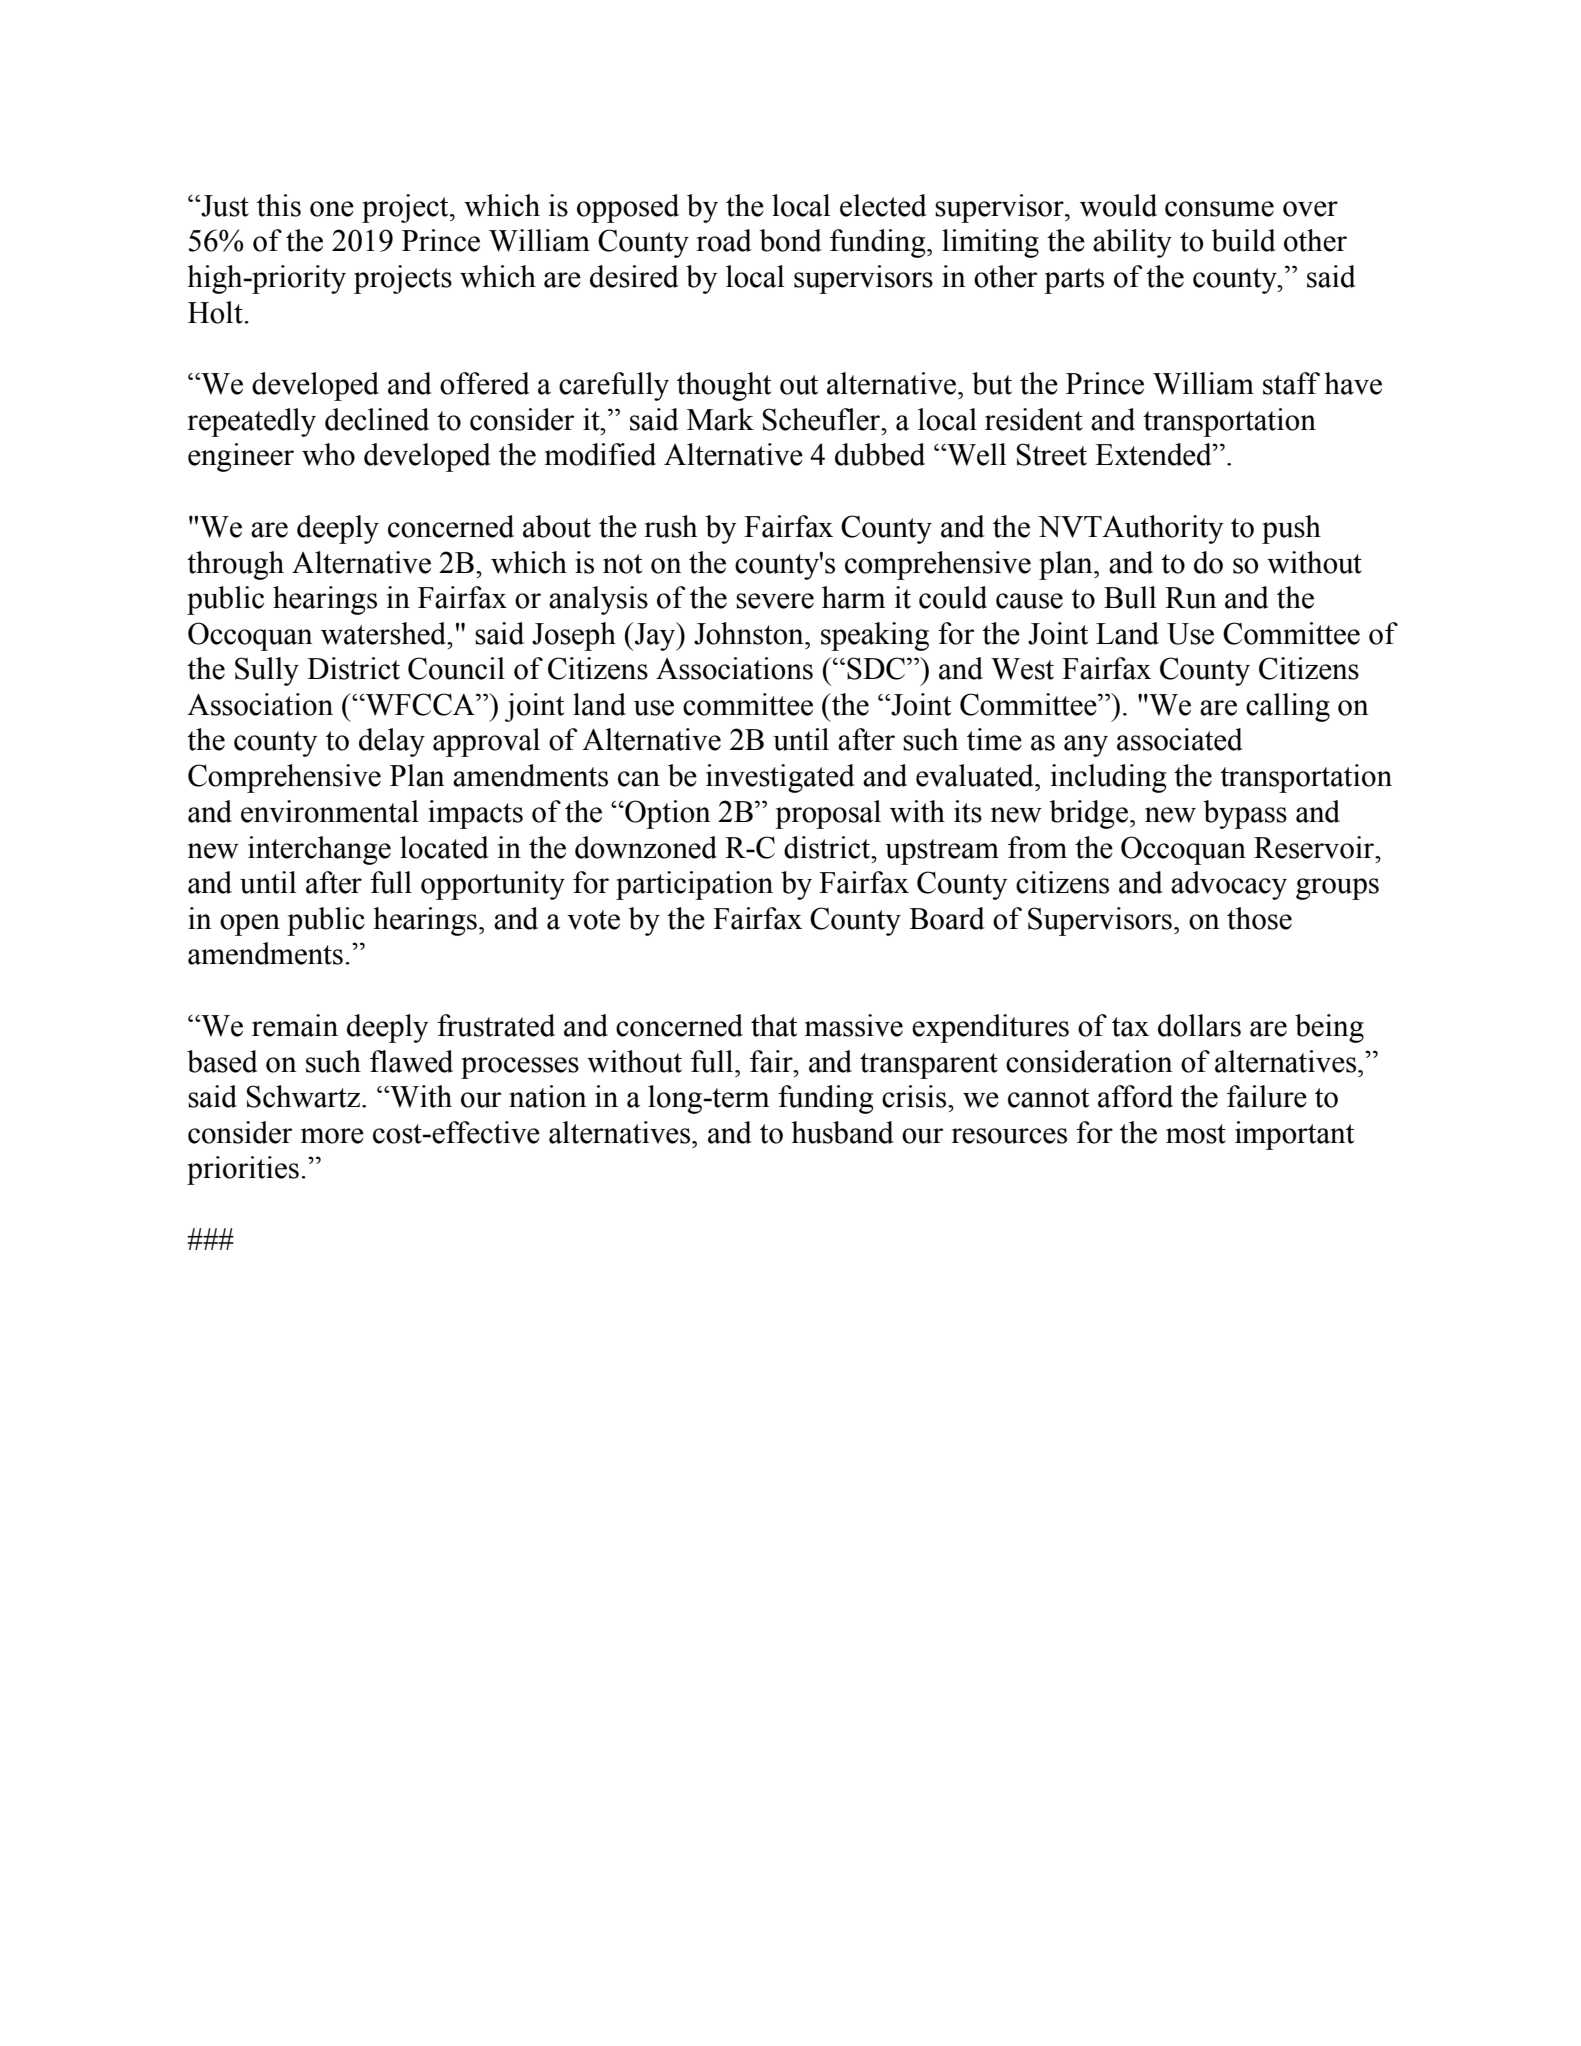 The height and width of the image is (2046, 1581). Describe the element at coordinates (877, 668) in the image. I see `SDC` at that location.
